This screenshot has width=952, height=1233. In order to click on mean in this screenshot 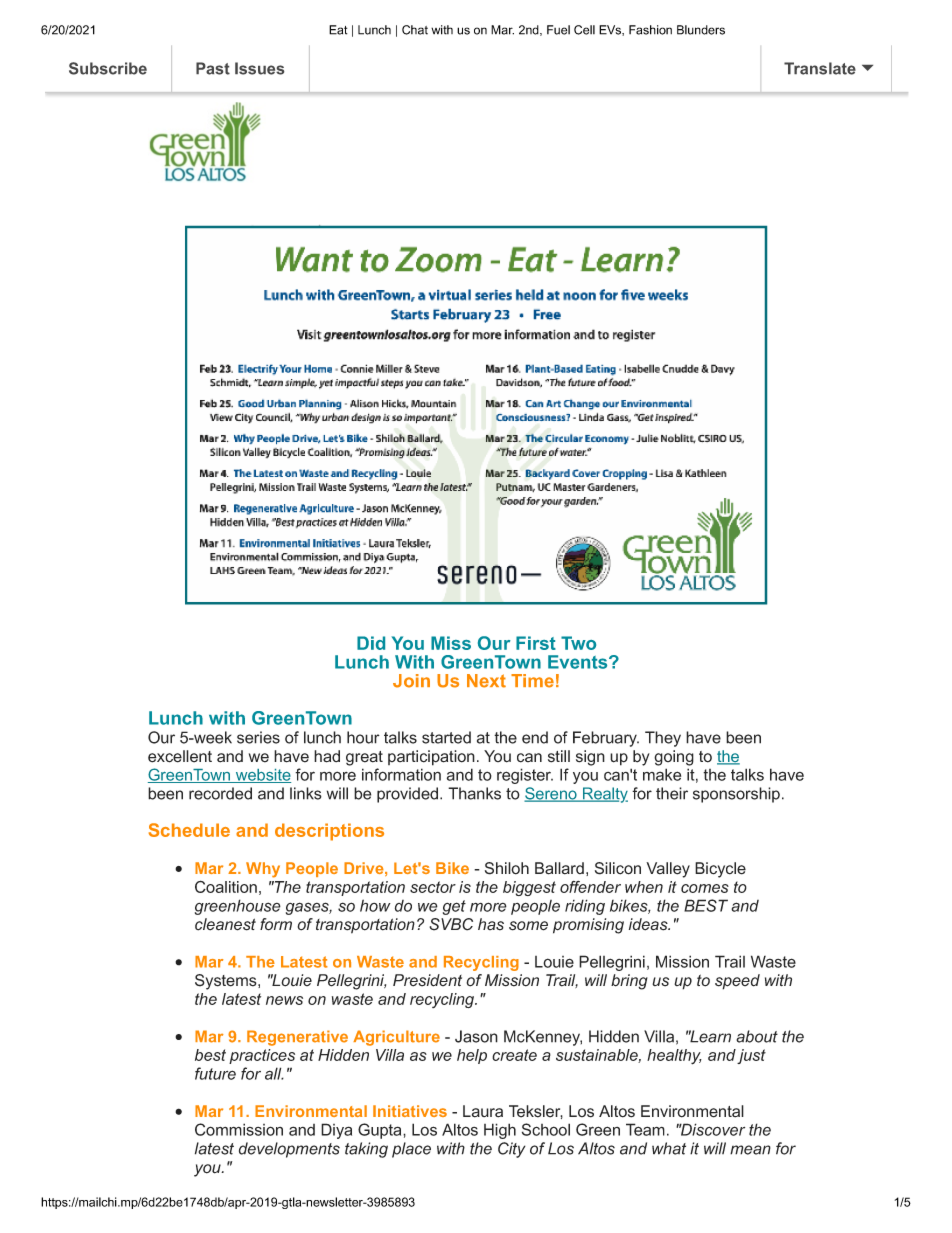, I will do `click(750, 1150)`.
